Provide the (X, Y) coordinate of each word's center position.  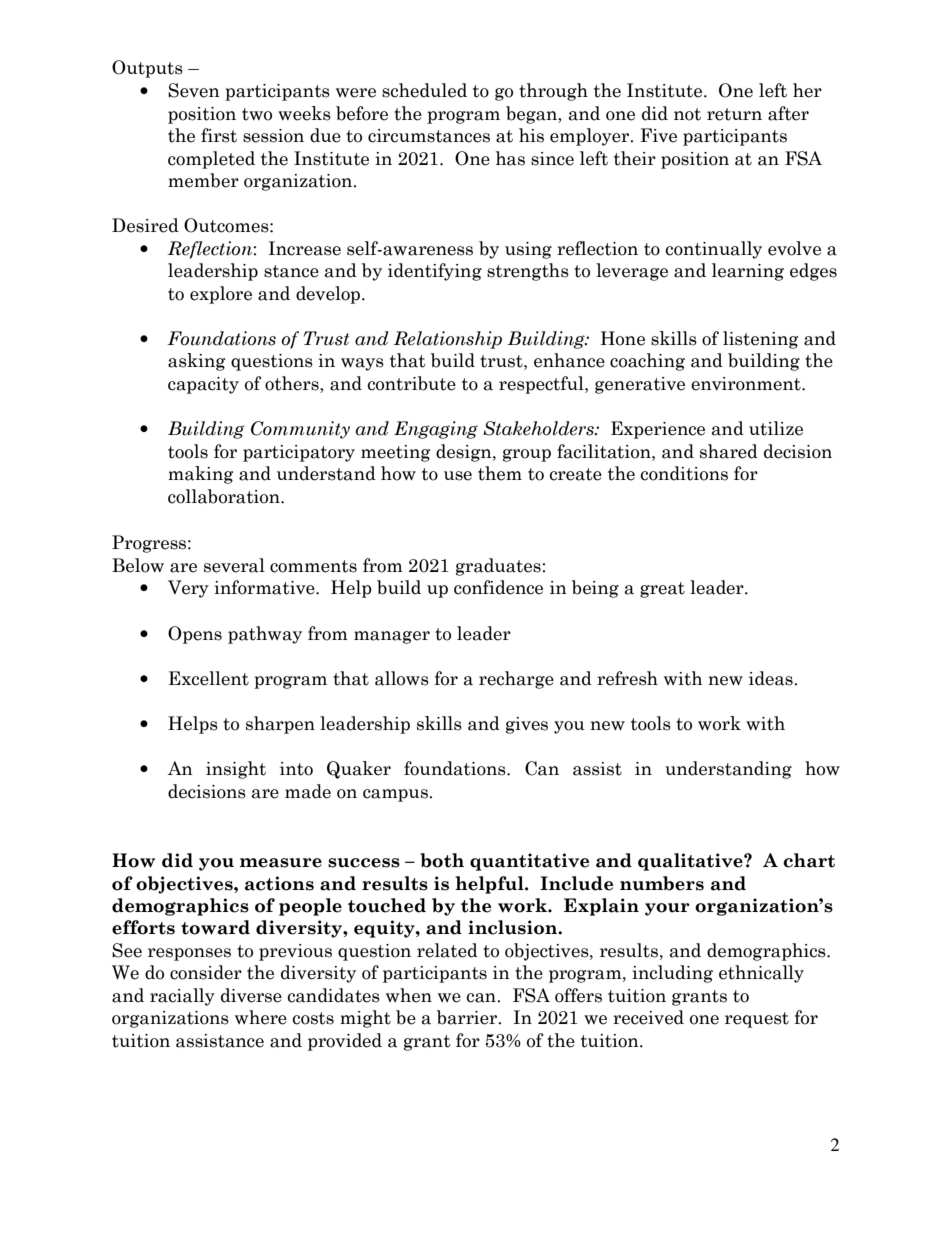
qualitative (691, 862)
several (234, 565)
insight (236, 770)
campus (396, 795)
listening (761, 340)
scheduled (424, 90)
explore (221, 295)
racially (182, 997)
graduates (499, 567)
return (734, 114)
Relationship (448, 340)
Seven (194, 90)
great (662, 590)
